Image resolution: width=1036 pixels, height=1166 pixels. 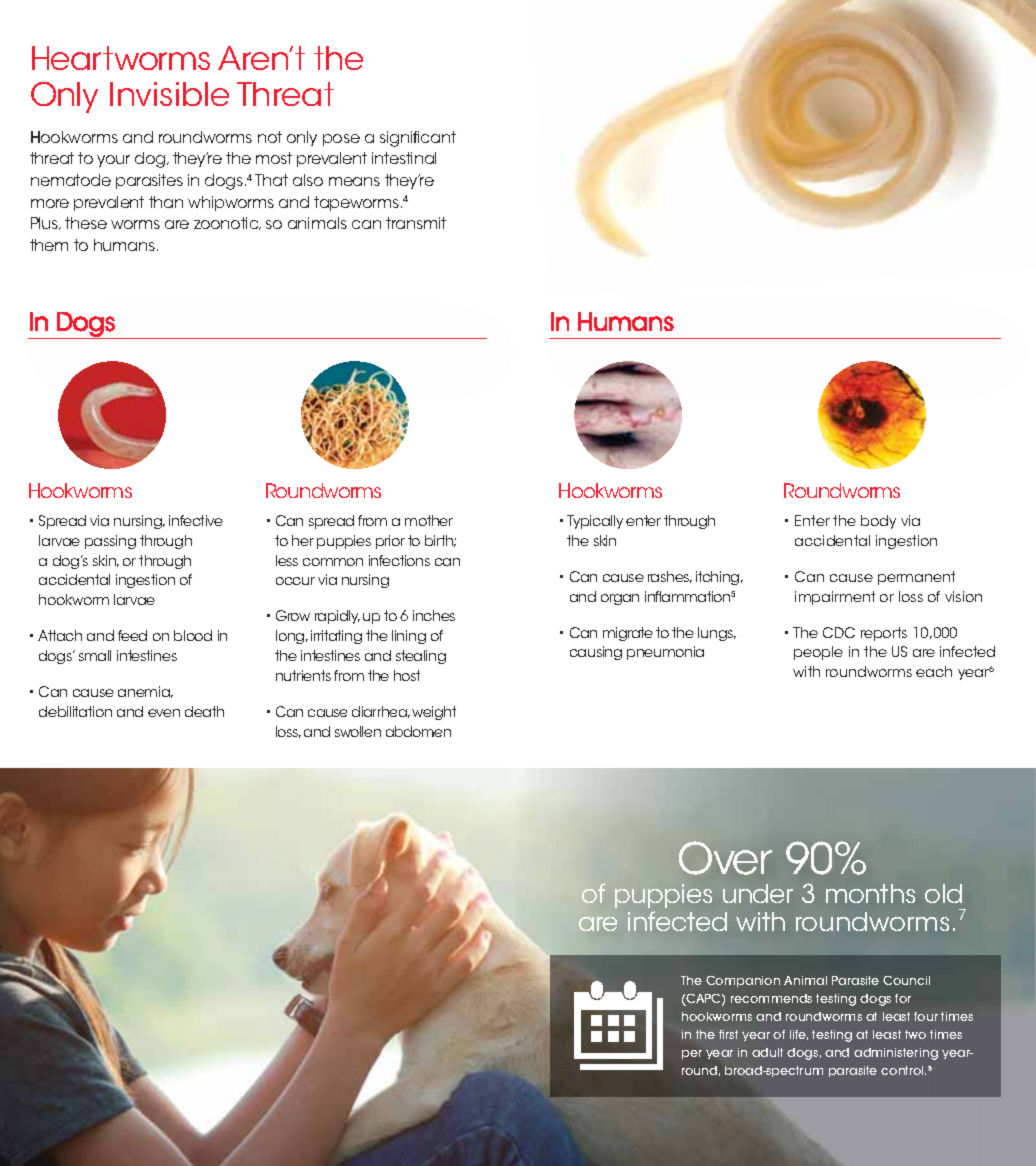 I want to click on impairment, so click(x=835, y=598).
